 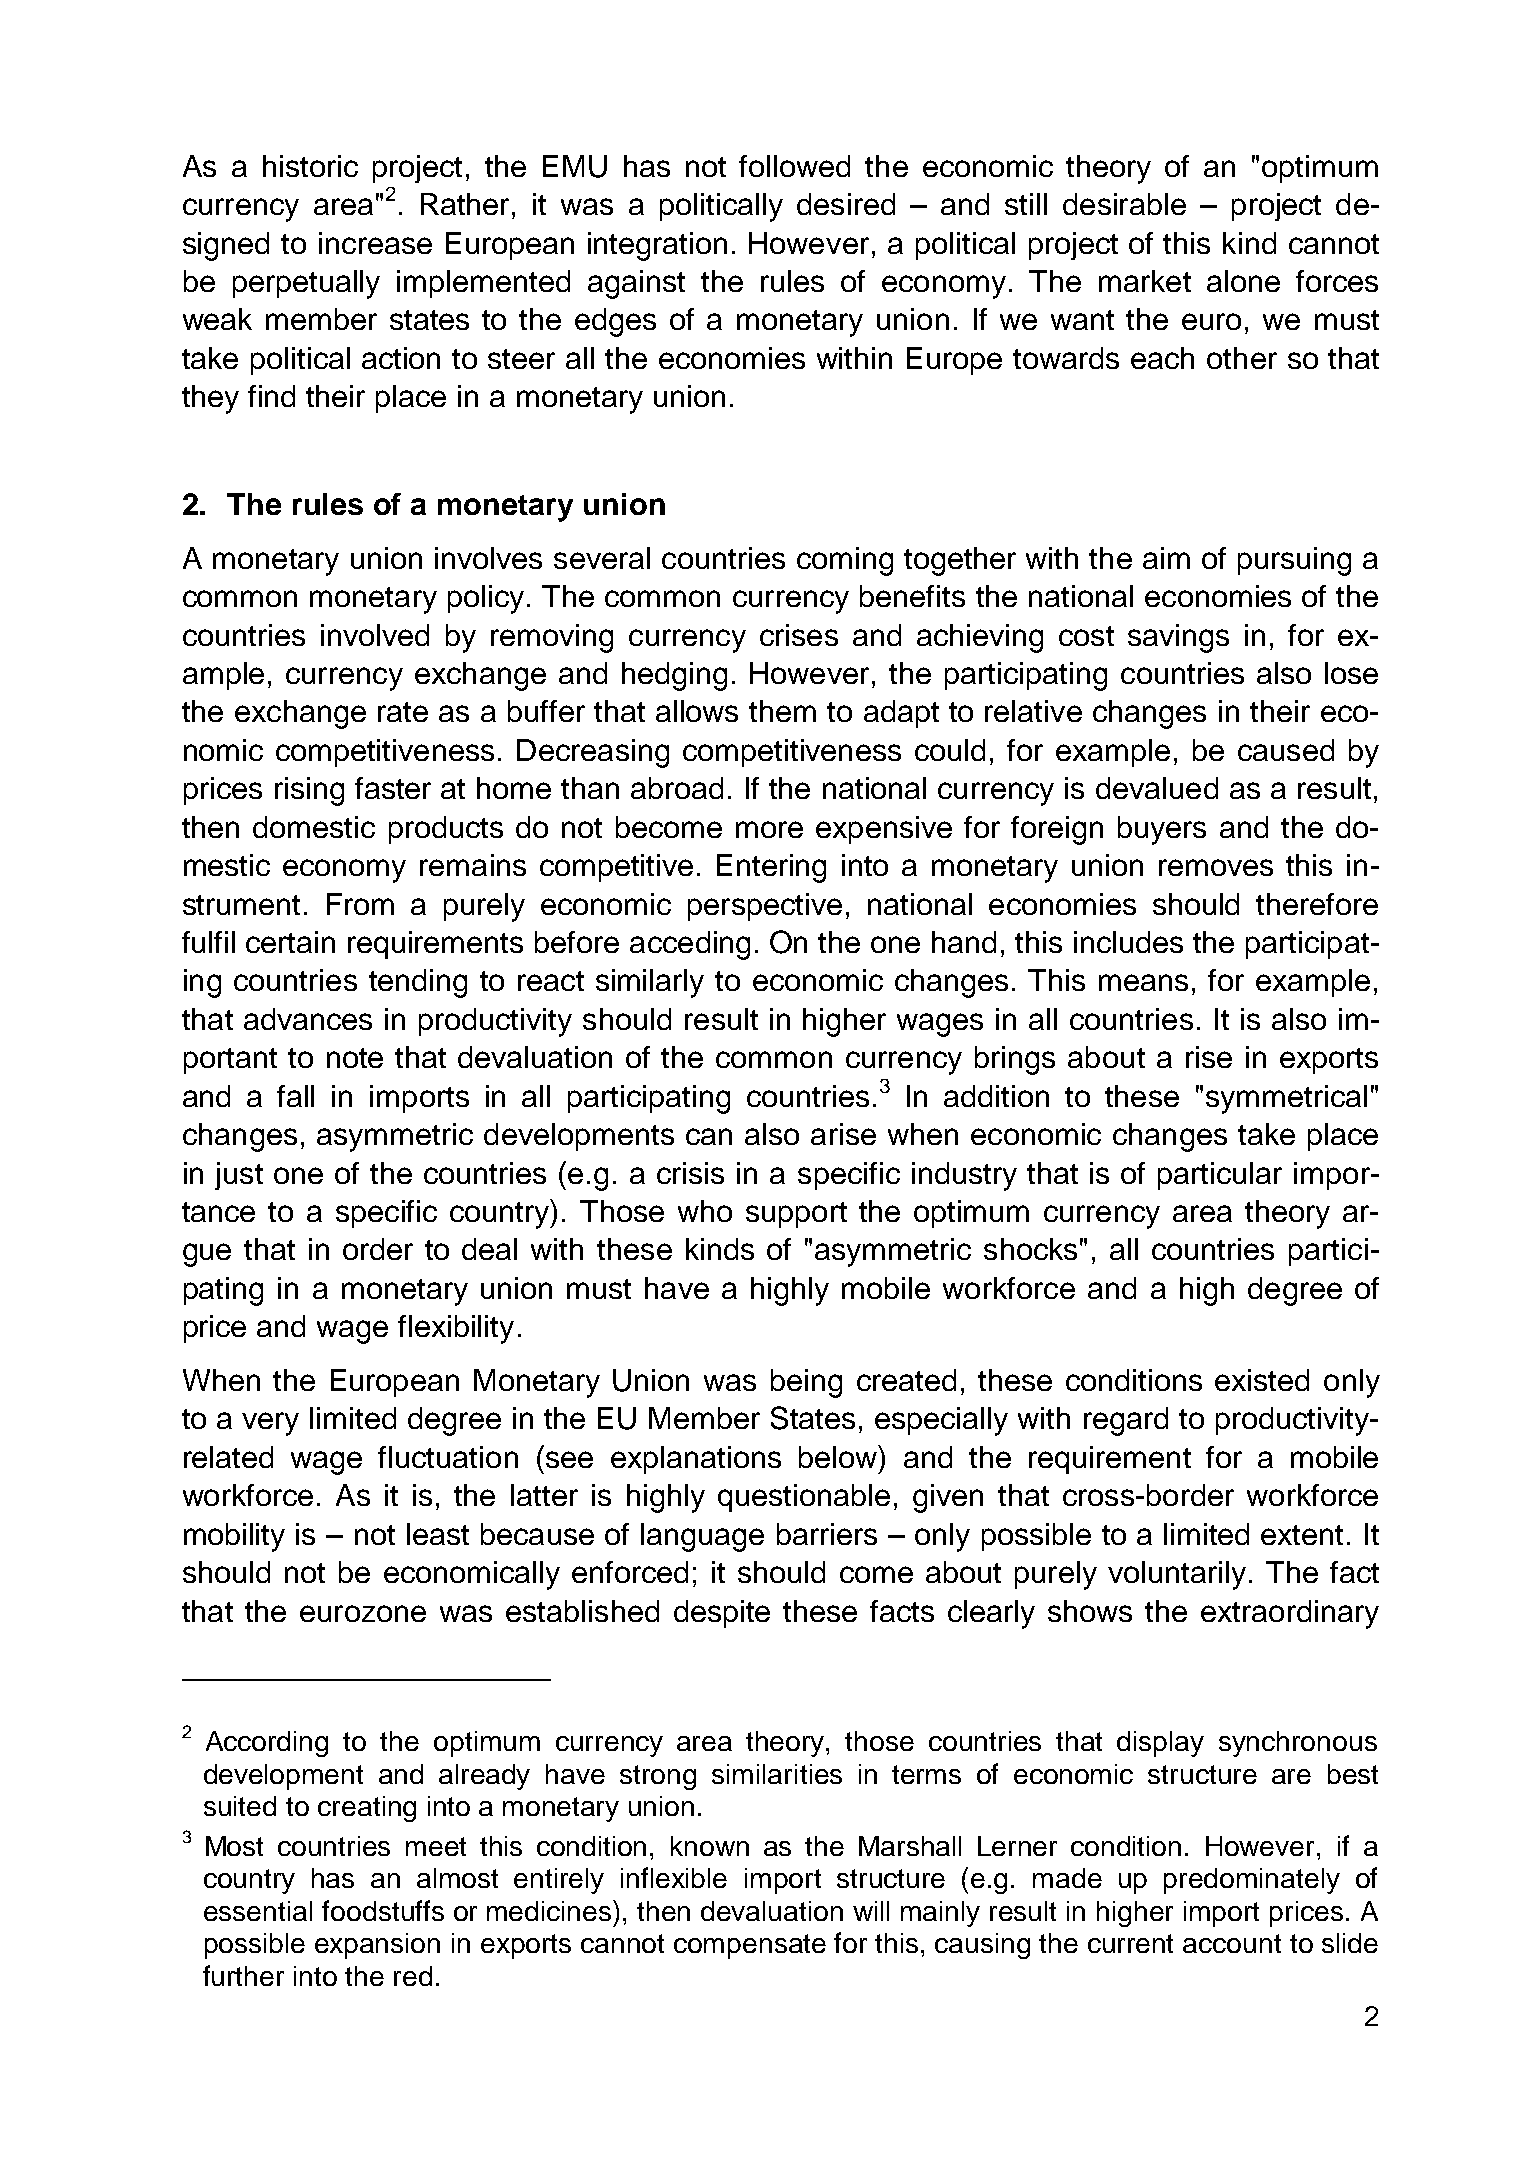 What do you see at coordinates (375, 635) in the page?
I see `involved` at bounding box center [375, 635].
